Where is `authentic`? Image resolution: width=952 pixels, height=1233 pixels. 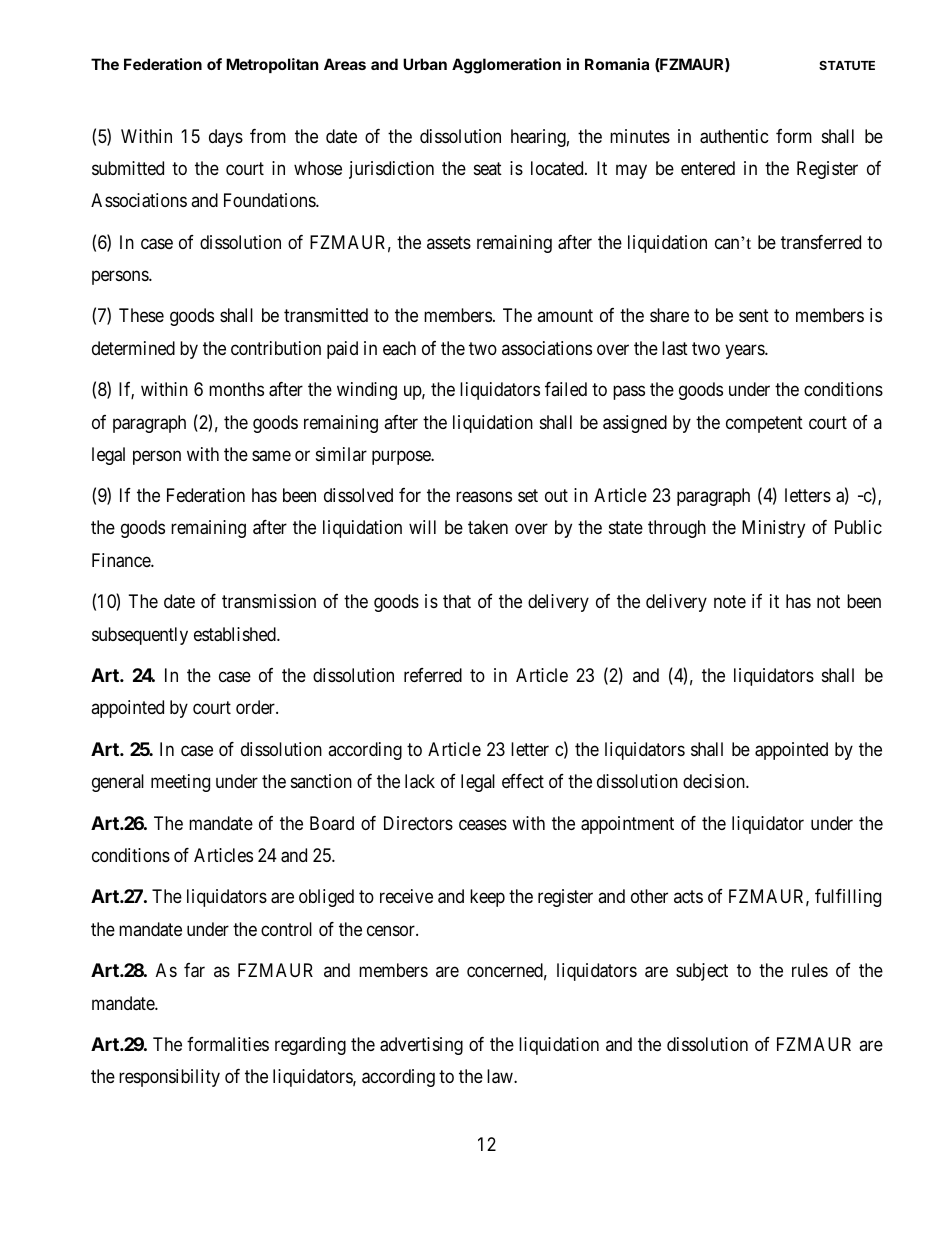
authentic is located at coordinates (734, 136).
